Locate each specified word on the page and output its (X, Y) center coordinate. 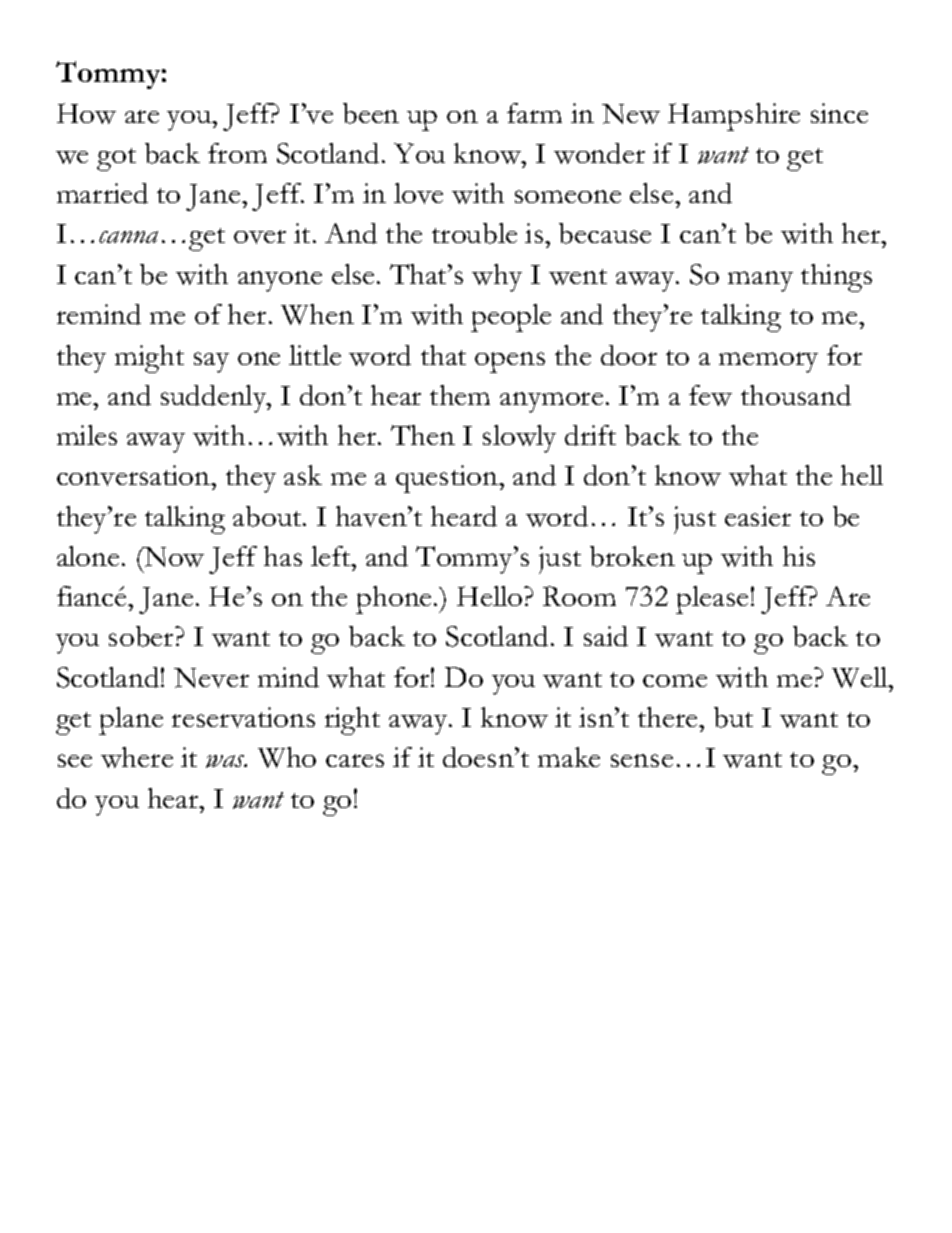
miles (87, 435)
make (569, 757)
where (137, 757)
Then (423, 435)
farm (534, 113)
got (116, 159)
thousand (796, 395)
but (733, 717)
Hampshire (734, 117)
